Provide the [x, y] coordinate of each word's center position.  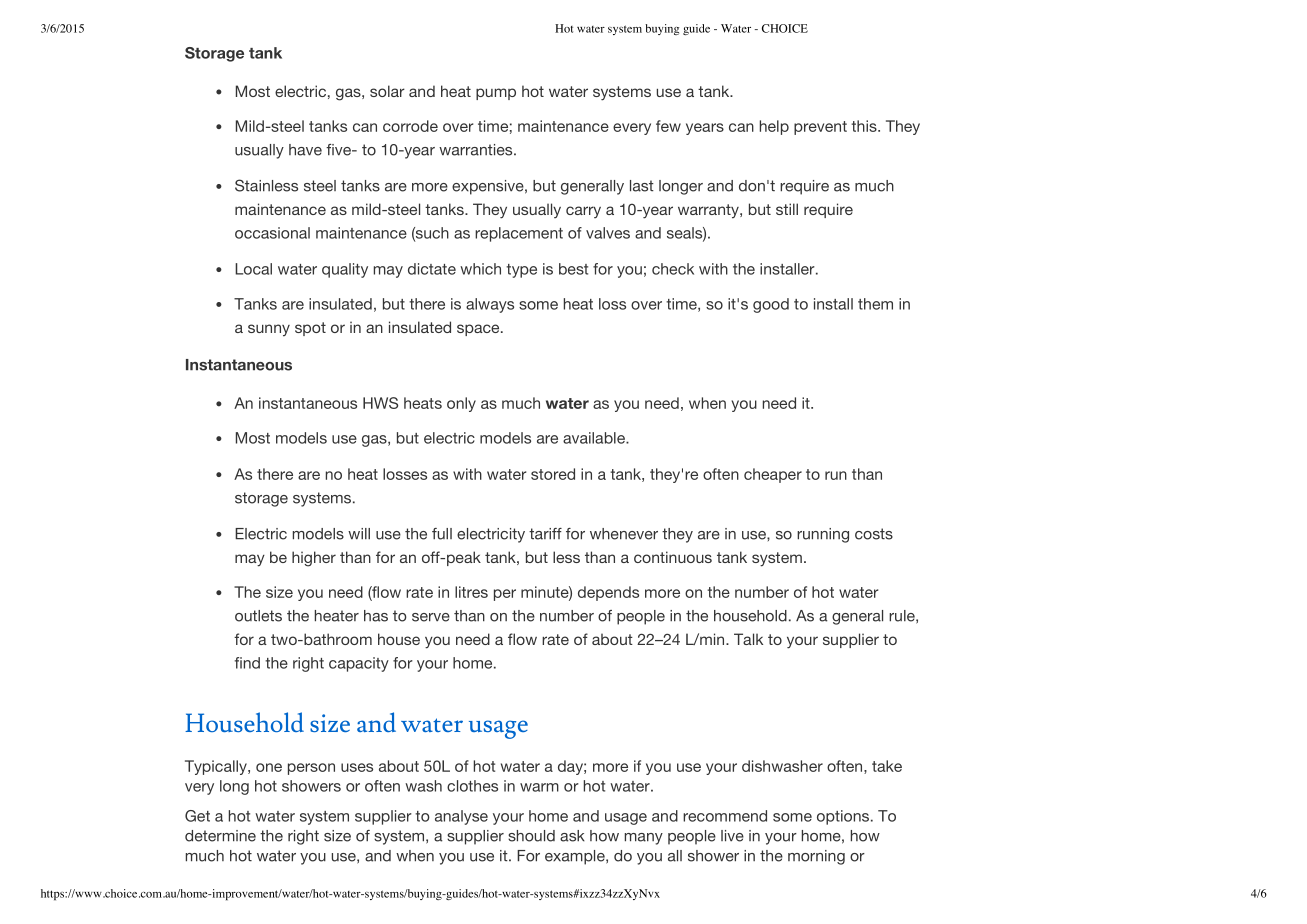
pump [496, 94]
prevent [820, 128]
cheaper [773, 475]
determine [220, 836]
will [359, 534]
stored [553, 474]
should [531, 836]
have [305, 150]
